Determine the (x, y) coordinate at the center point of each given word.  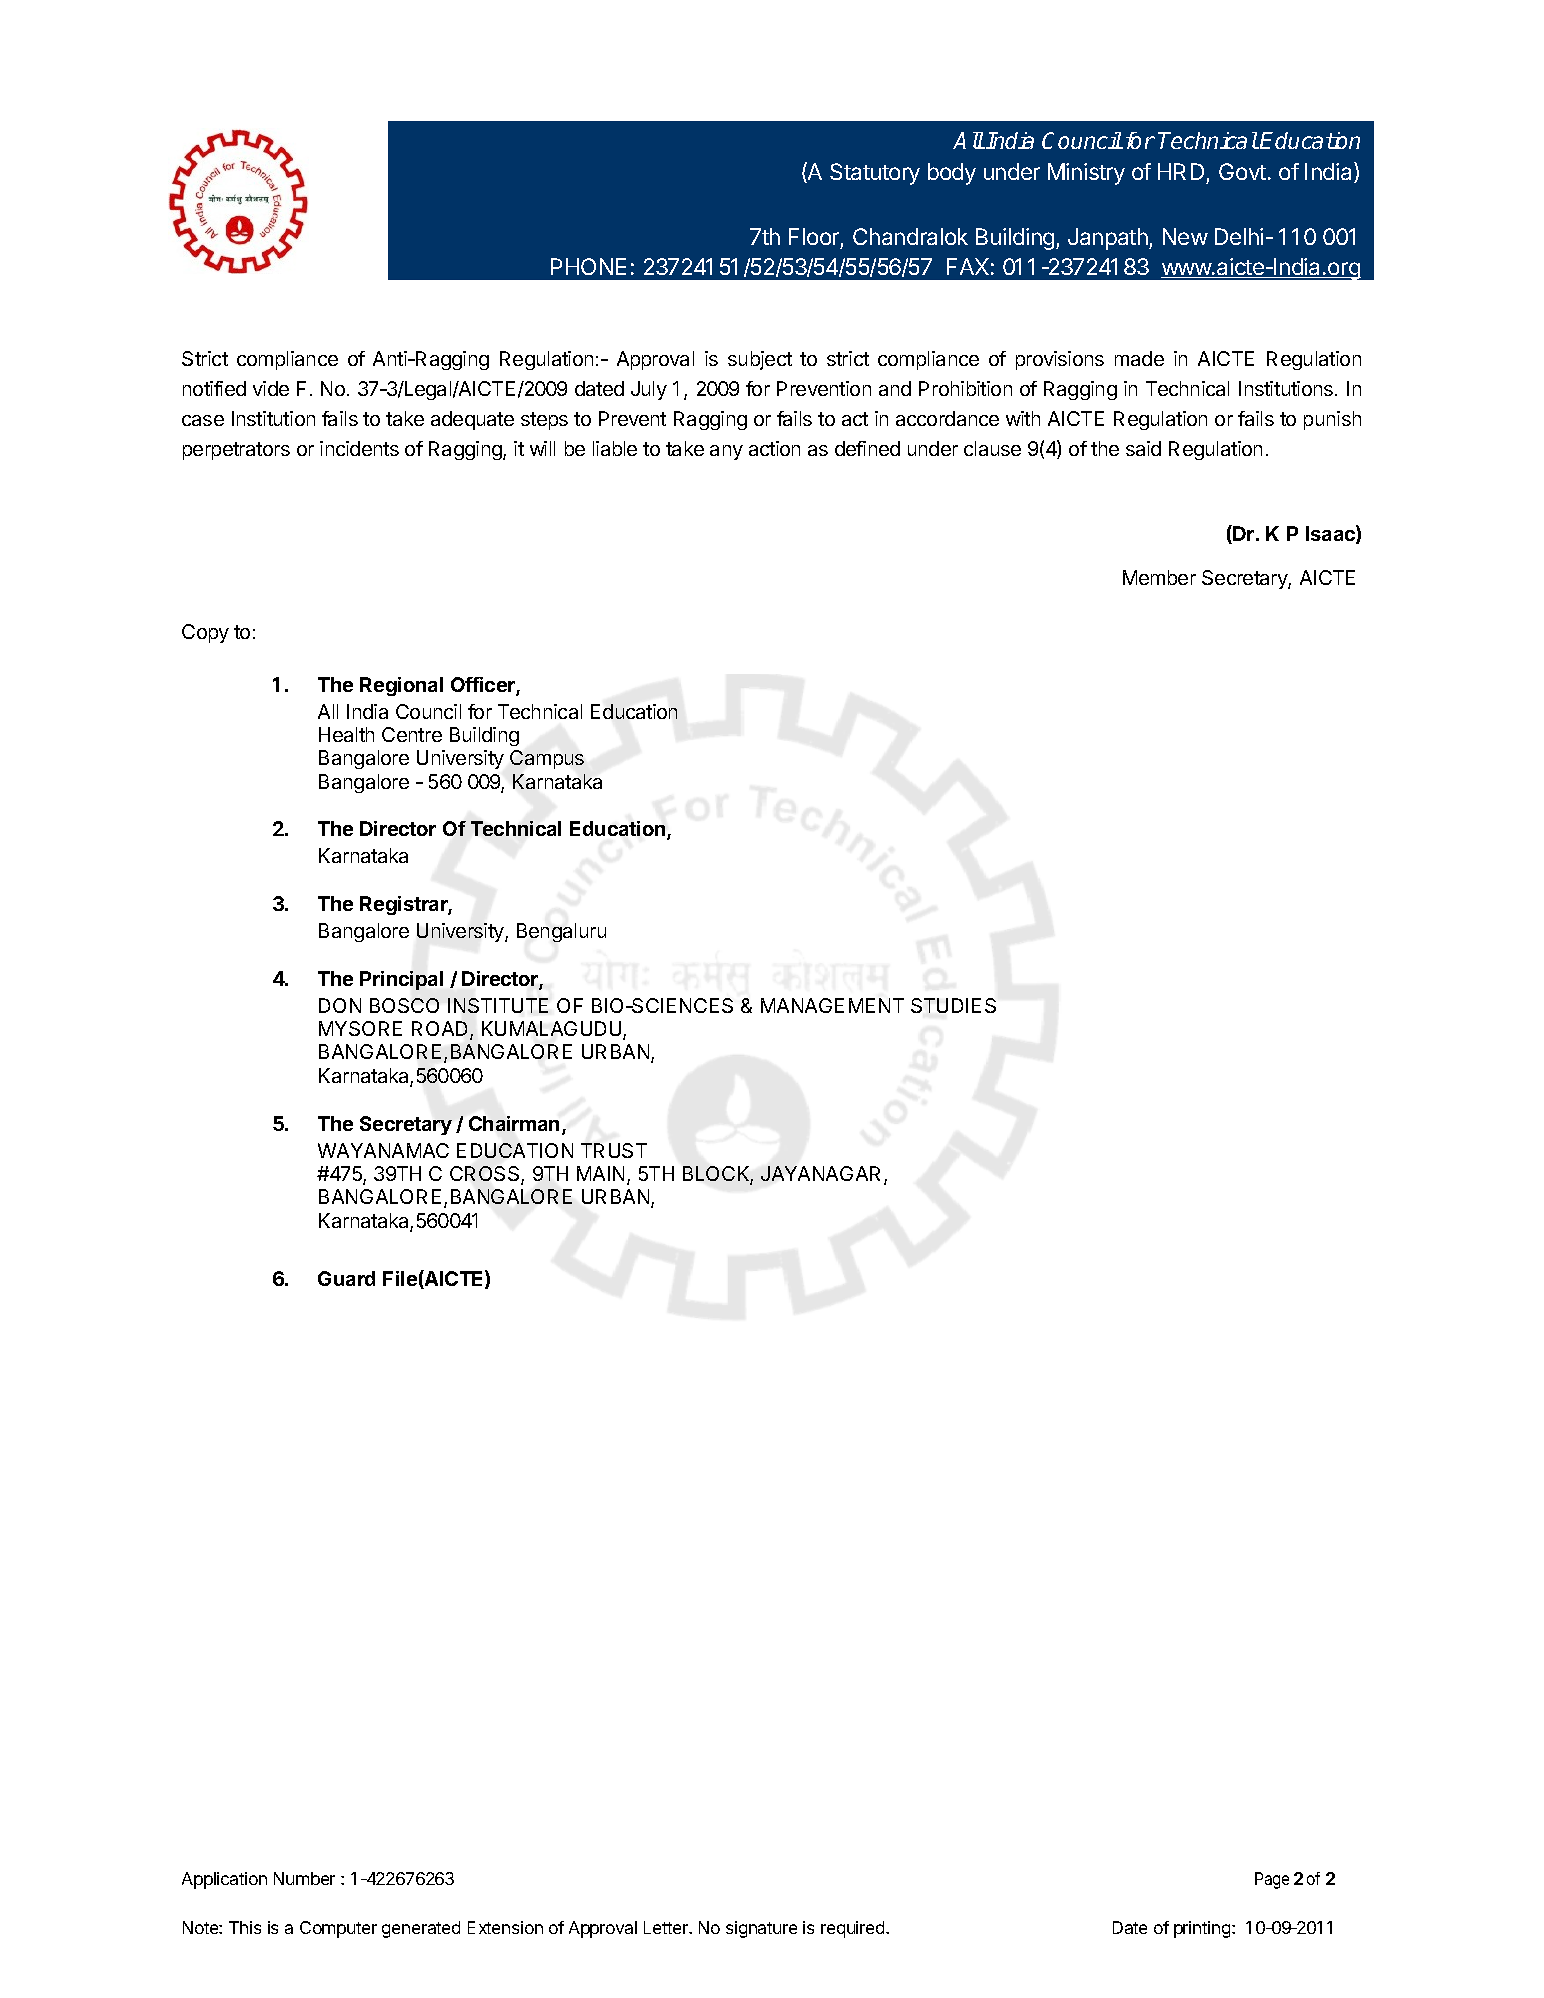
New (1185, 236)
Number (304, 1878)
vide (271, 388)
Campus (547, 759)
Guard (346, 1278)
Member (1159, 577)
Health (346, 734)
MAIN (600, 1173)
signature (761, 1929)
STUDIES (953, 1005)
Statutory (875, 174)
